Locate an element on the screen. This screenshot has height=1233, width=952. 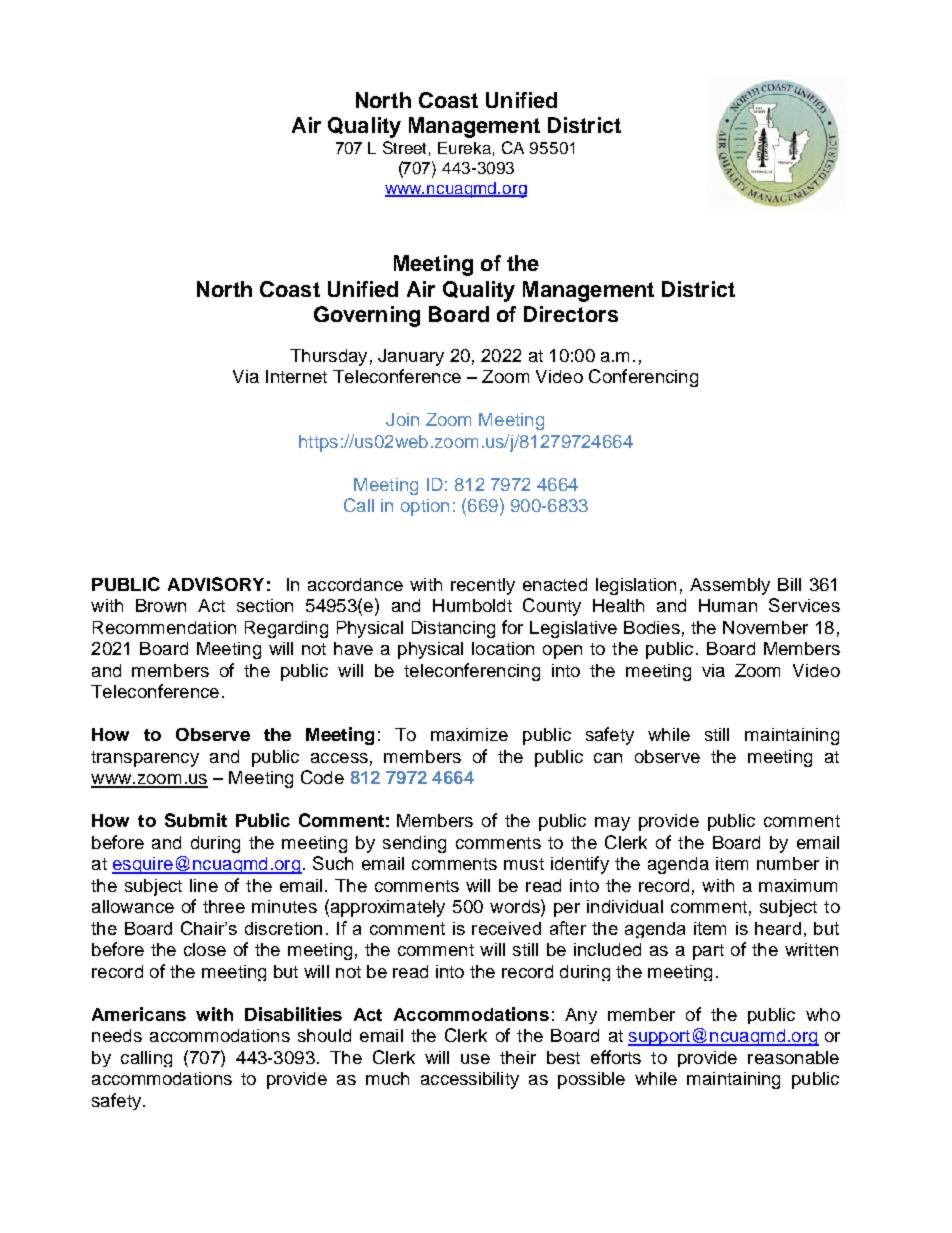
November is located at coordinates (765, 627).
